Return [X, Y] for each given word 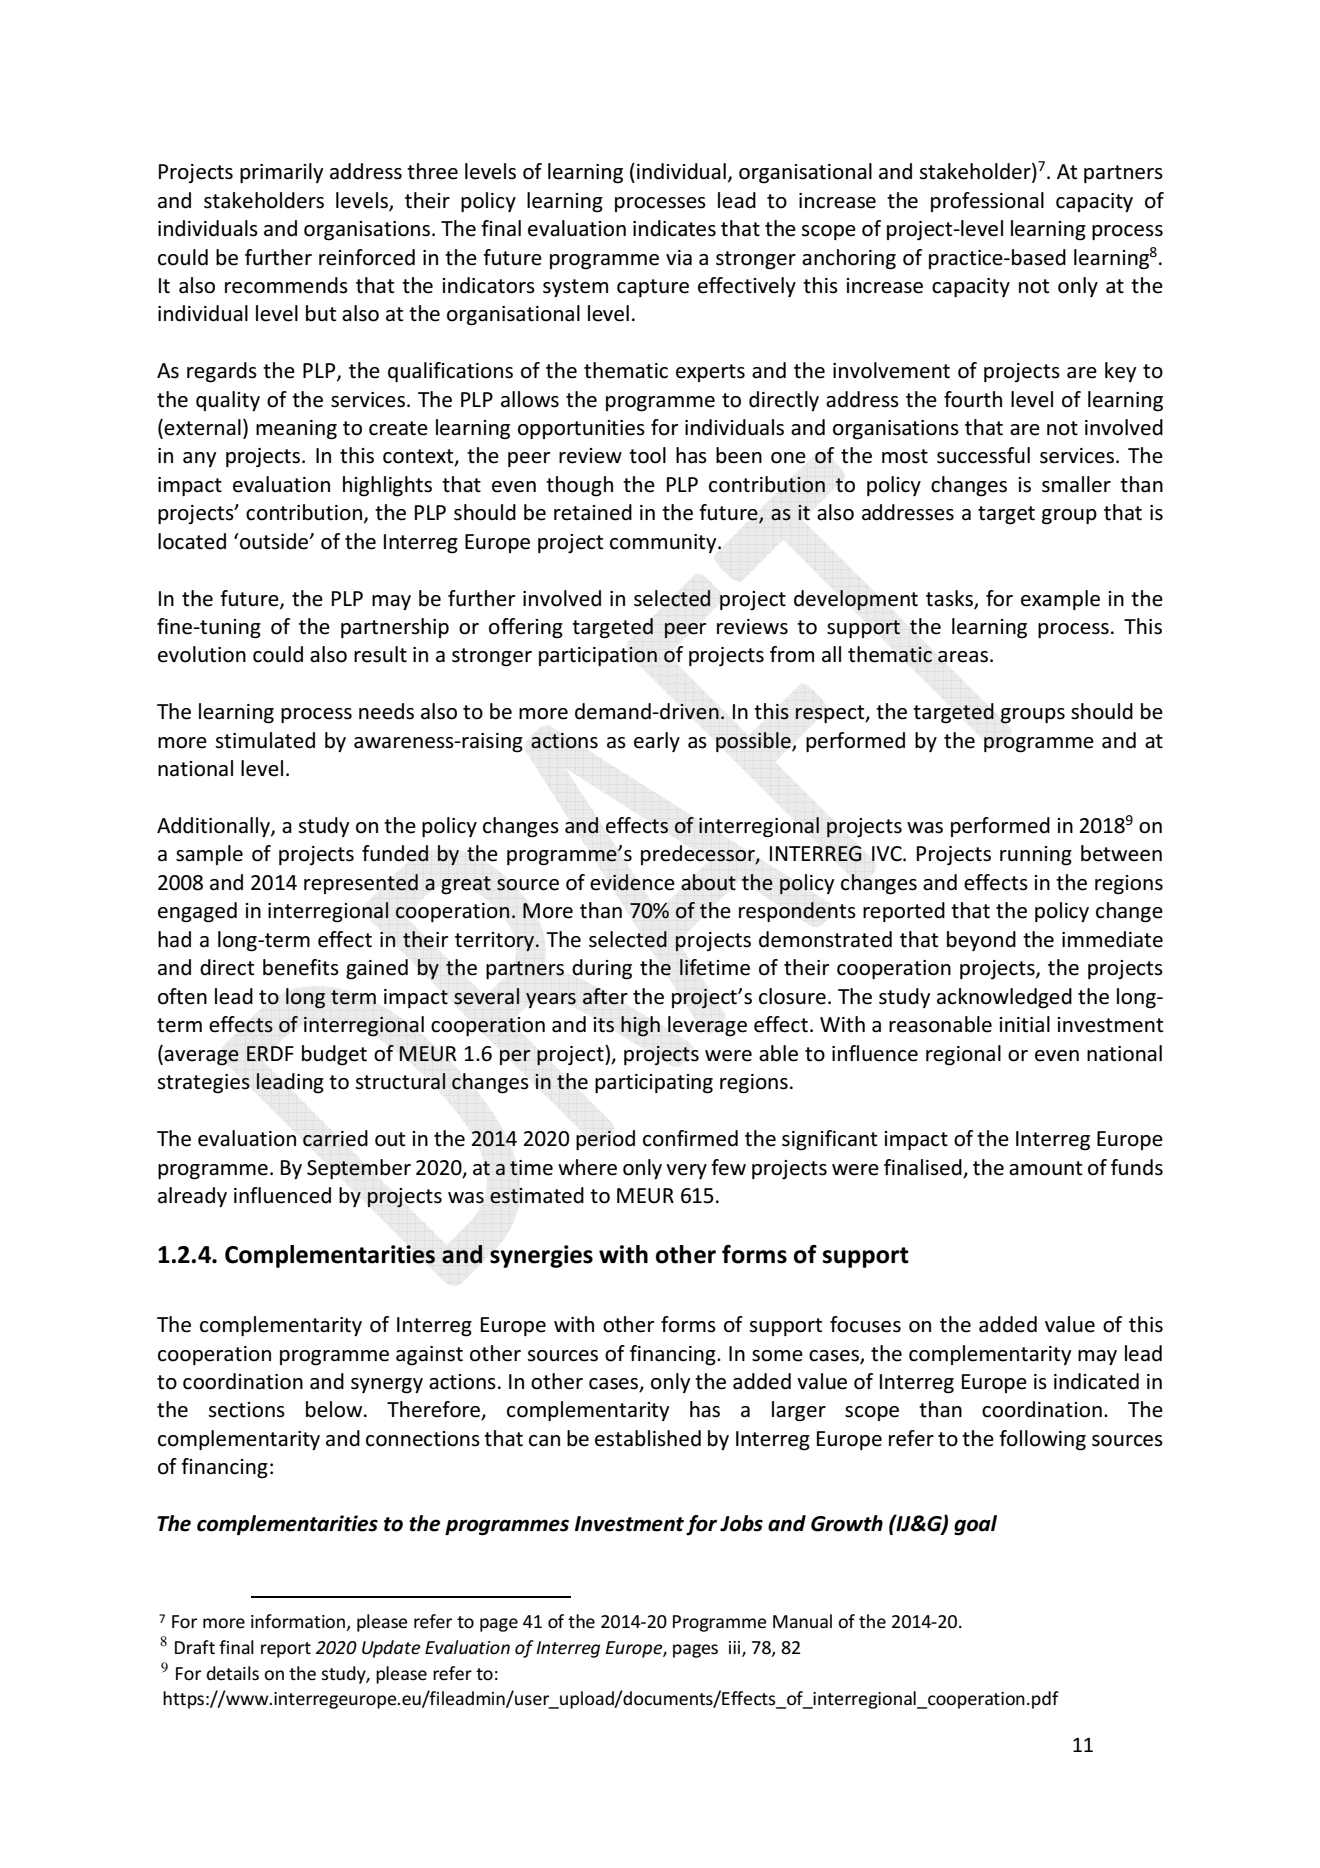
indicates [674, 228]
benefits [301, 967]
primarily [282, 173]
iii [736, 1649]
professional [987, 202]
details [233, 1673]
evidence [632, 882]
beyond [981, 941]
